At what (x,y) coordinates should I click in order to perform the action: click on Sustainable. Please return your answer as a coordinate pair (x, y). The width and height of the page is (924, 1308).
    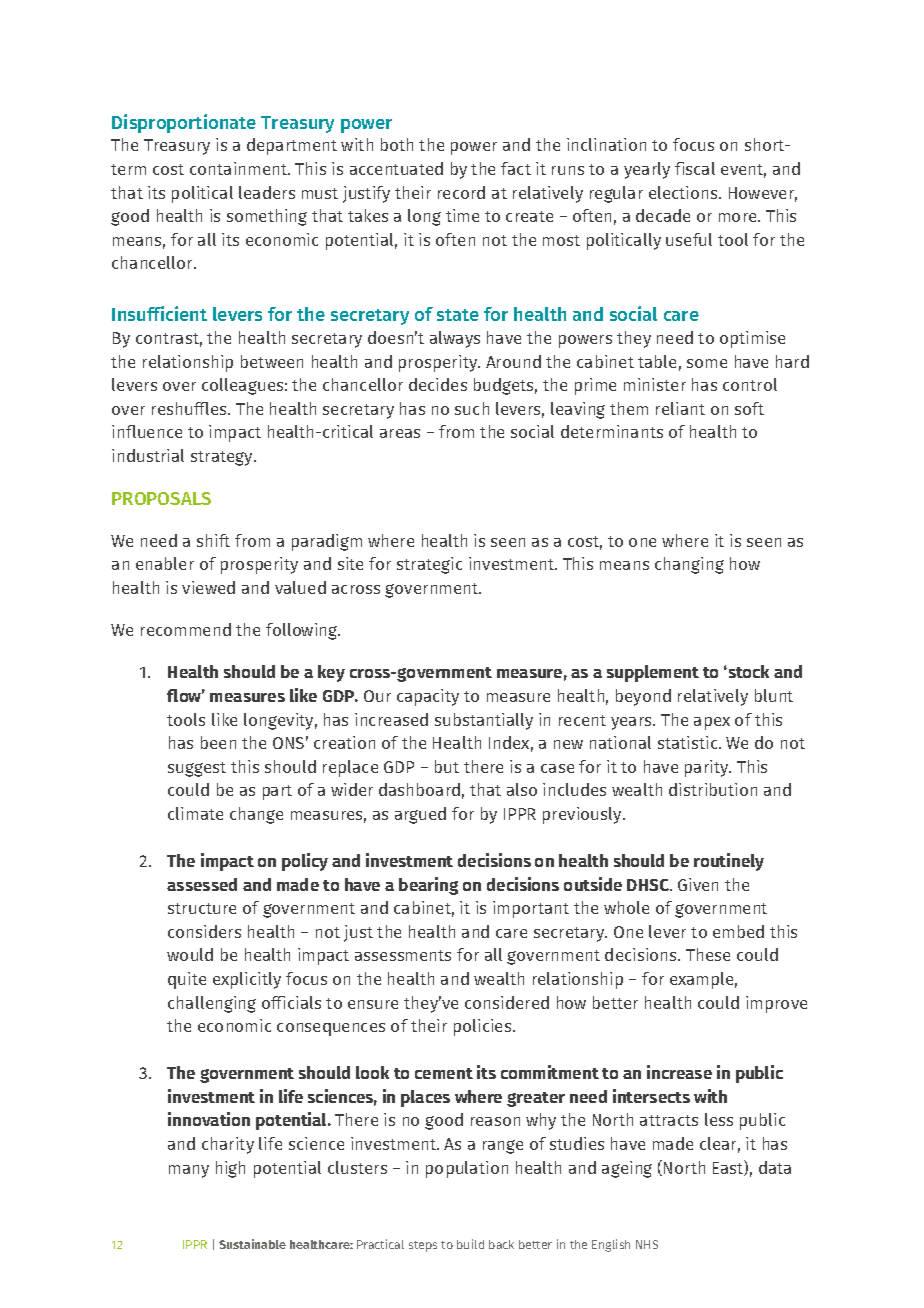
    Looking at the image, I should click on (252, 1244).
